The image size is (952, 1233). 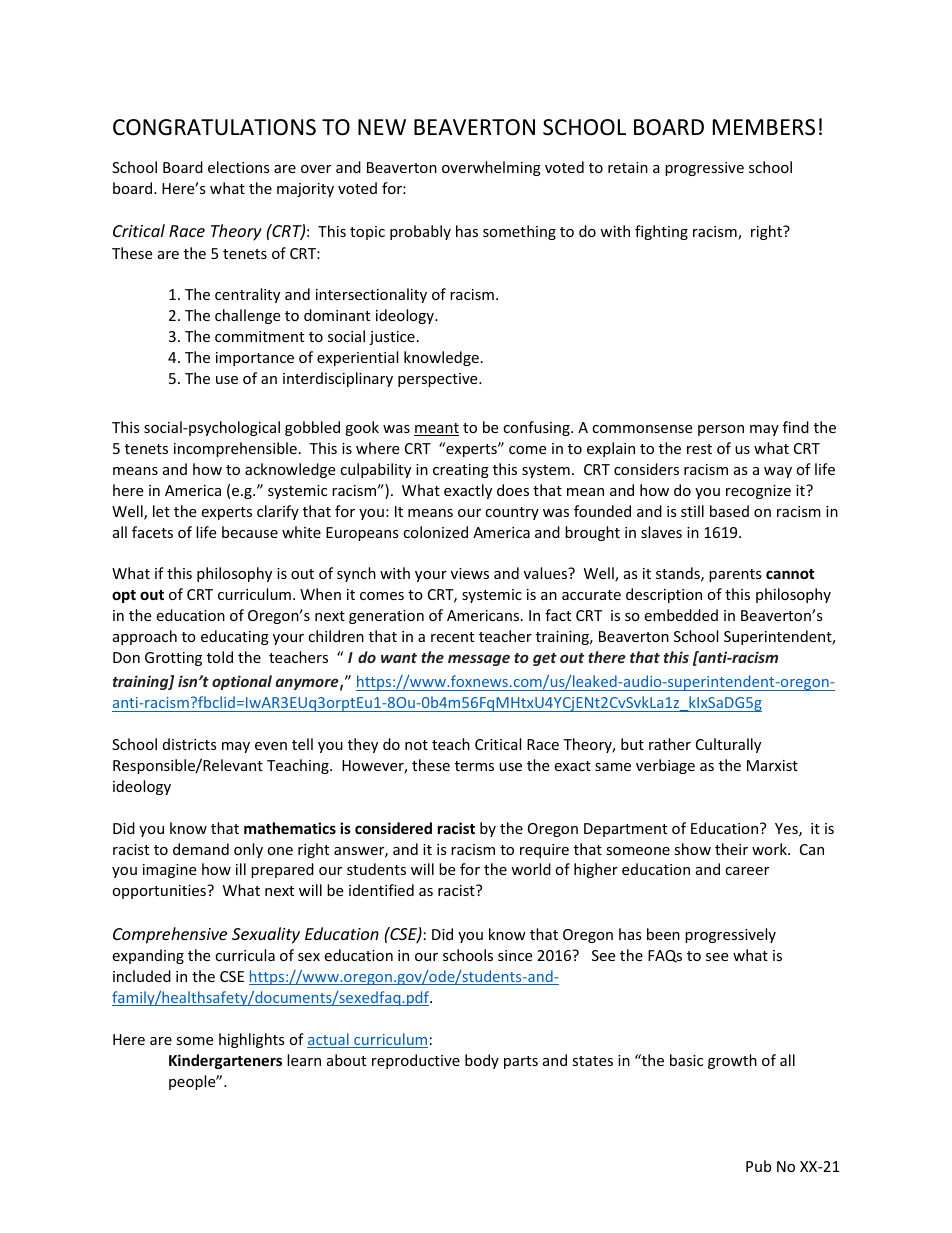 I want to click on views, so click(x=470, y=573).
